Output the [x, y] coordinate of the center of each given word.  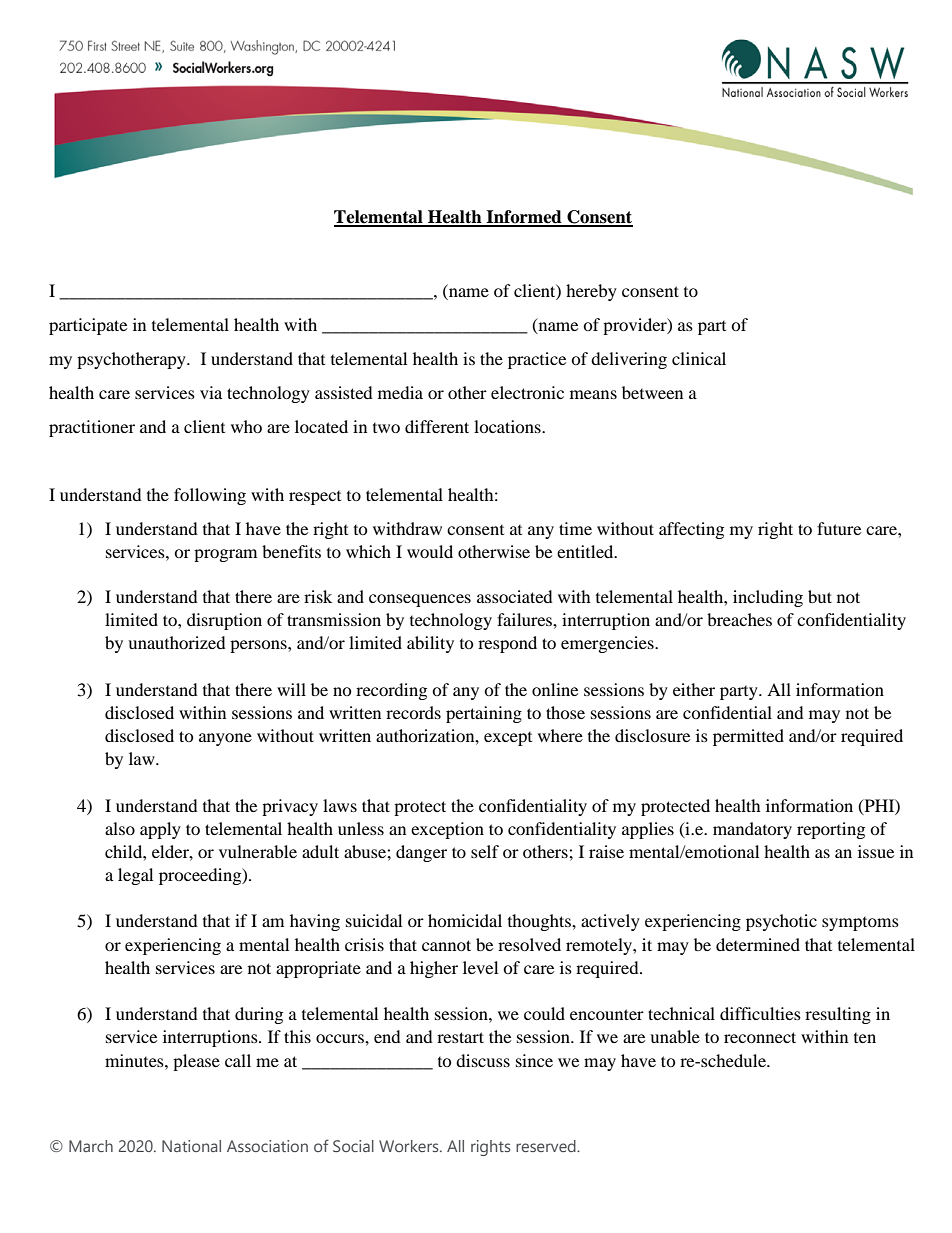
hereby [591, 292]
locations [508, 426]
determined [758, 944]
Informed [524, 218]
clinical [699, 358]
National [191, 1146]
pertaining [484, 714]
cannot [446, 945]
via [211, 392]
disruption [224, 621]
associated [515, 596]
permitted [748, 737]
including [768, 598]
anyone [225, 739]
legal [135, 876]
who [246, 426]
